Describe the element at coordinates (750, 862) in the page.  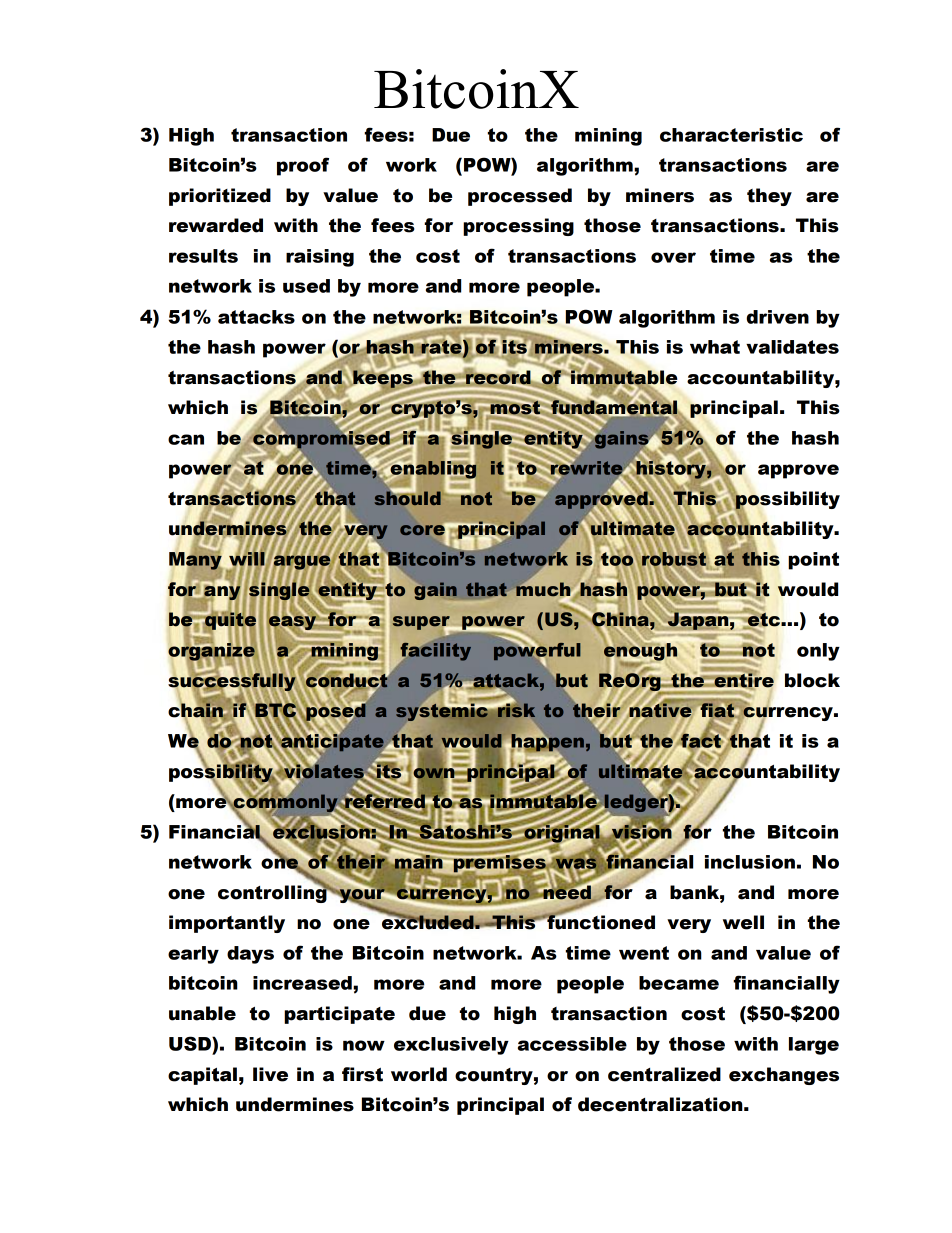
I see `inclusion` at that location.
